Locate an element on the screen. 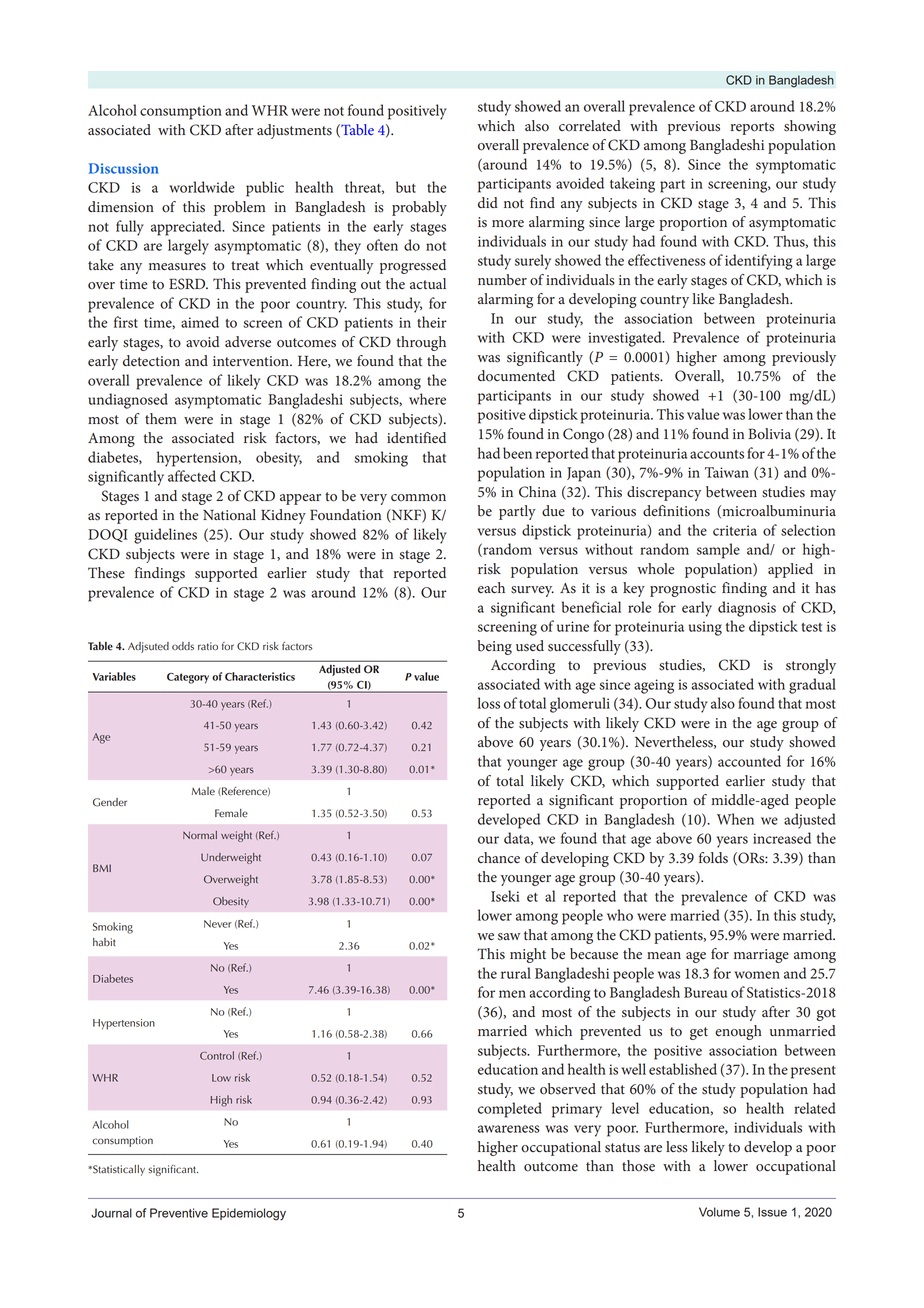 This screenshot has width=924, height=1308. them is located at coordinates (161, 419).
